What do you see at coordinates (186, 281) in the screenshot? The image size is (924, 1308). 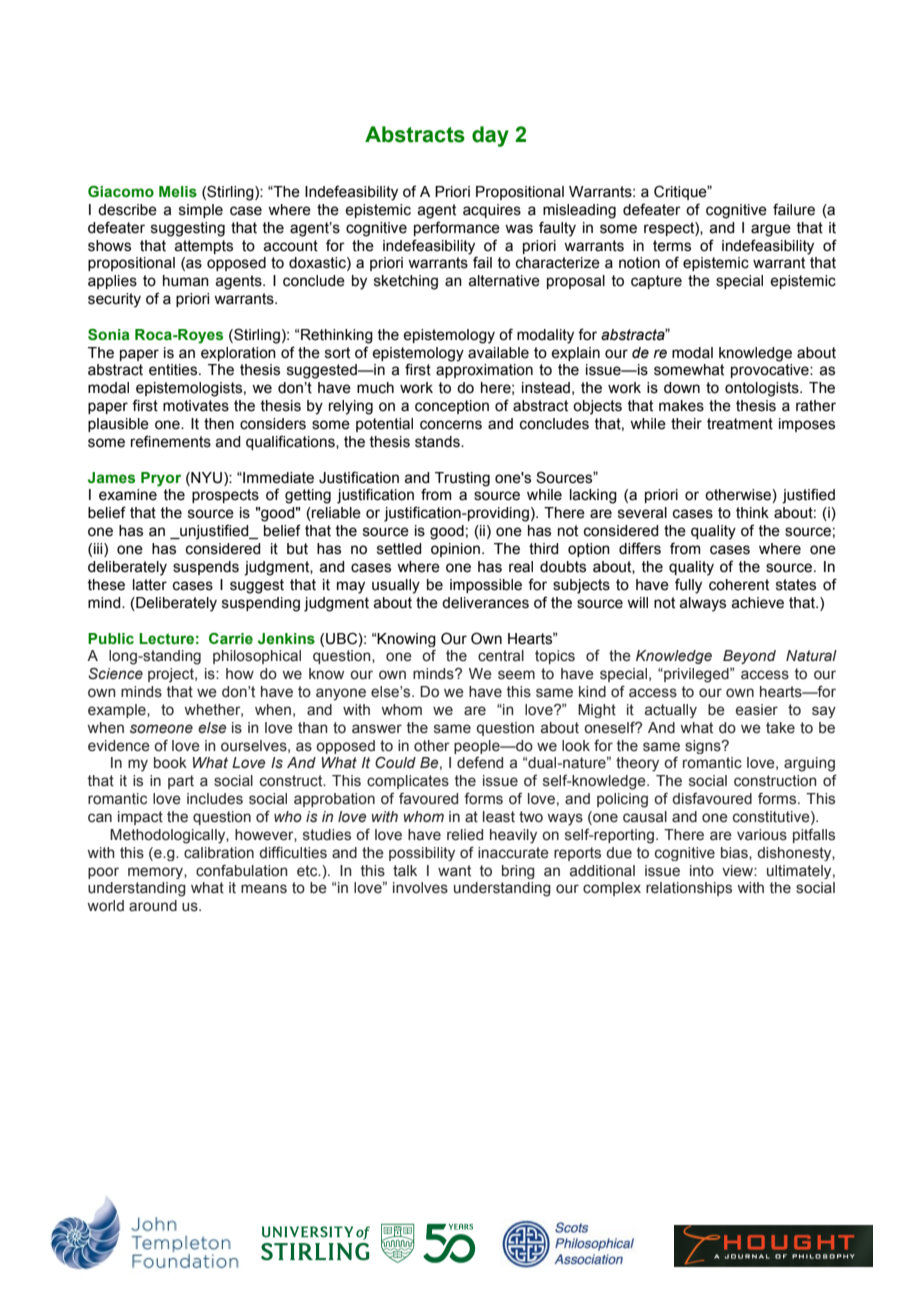 I see `human` at bounding box center [186, 281].
